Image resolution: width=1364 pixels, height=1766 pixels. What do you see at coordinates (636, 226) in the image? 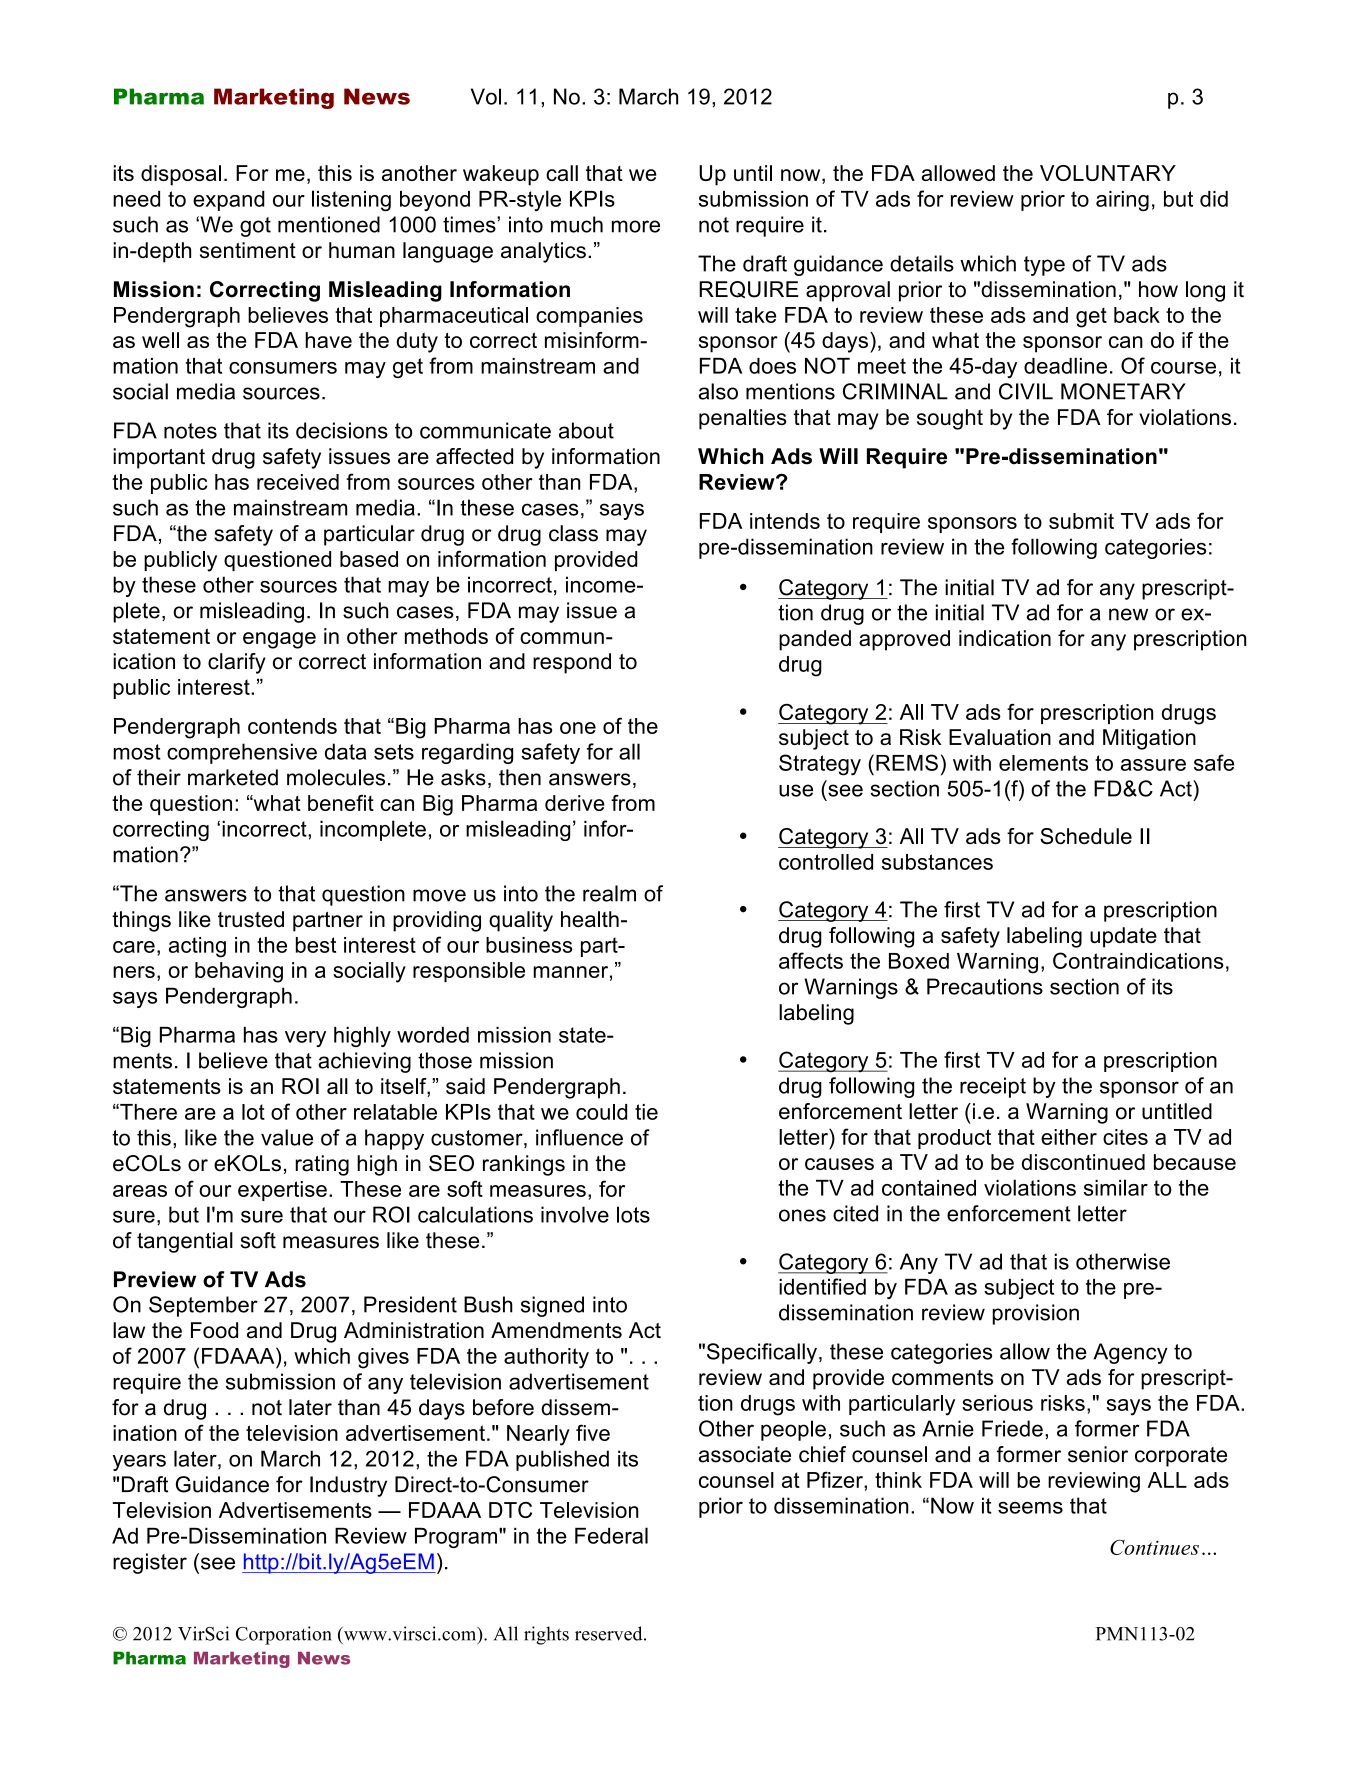
I see `more` at bounding box center [636, 226].
